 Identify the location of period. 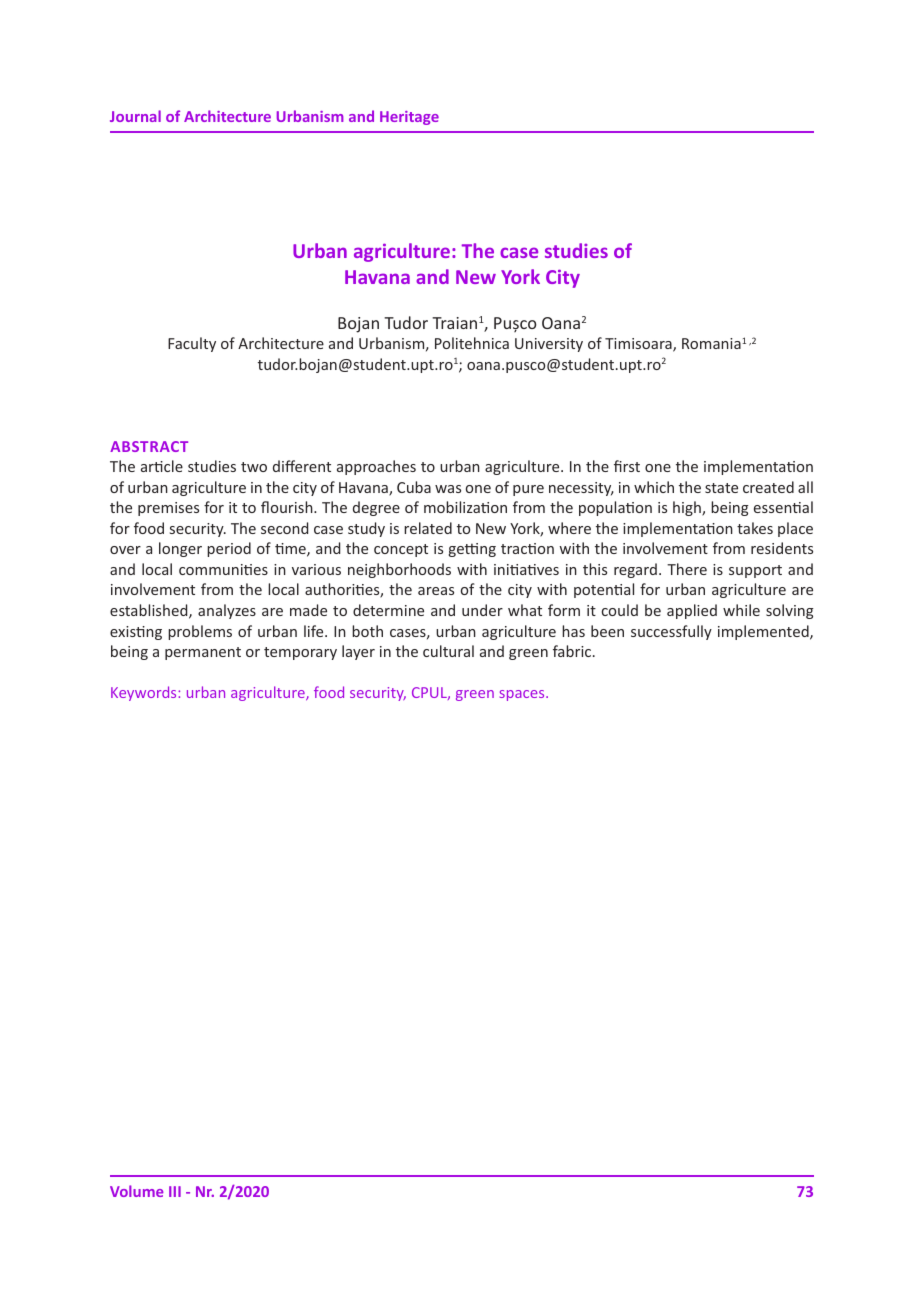
(229, 549).
